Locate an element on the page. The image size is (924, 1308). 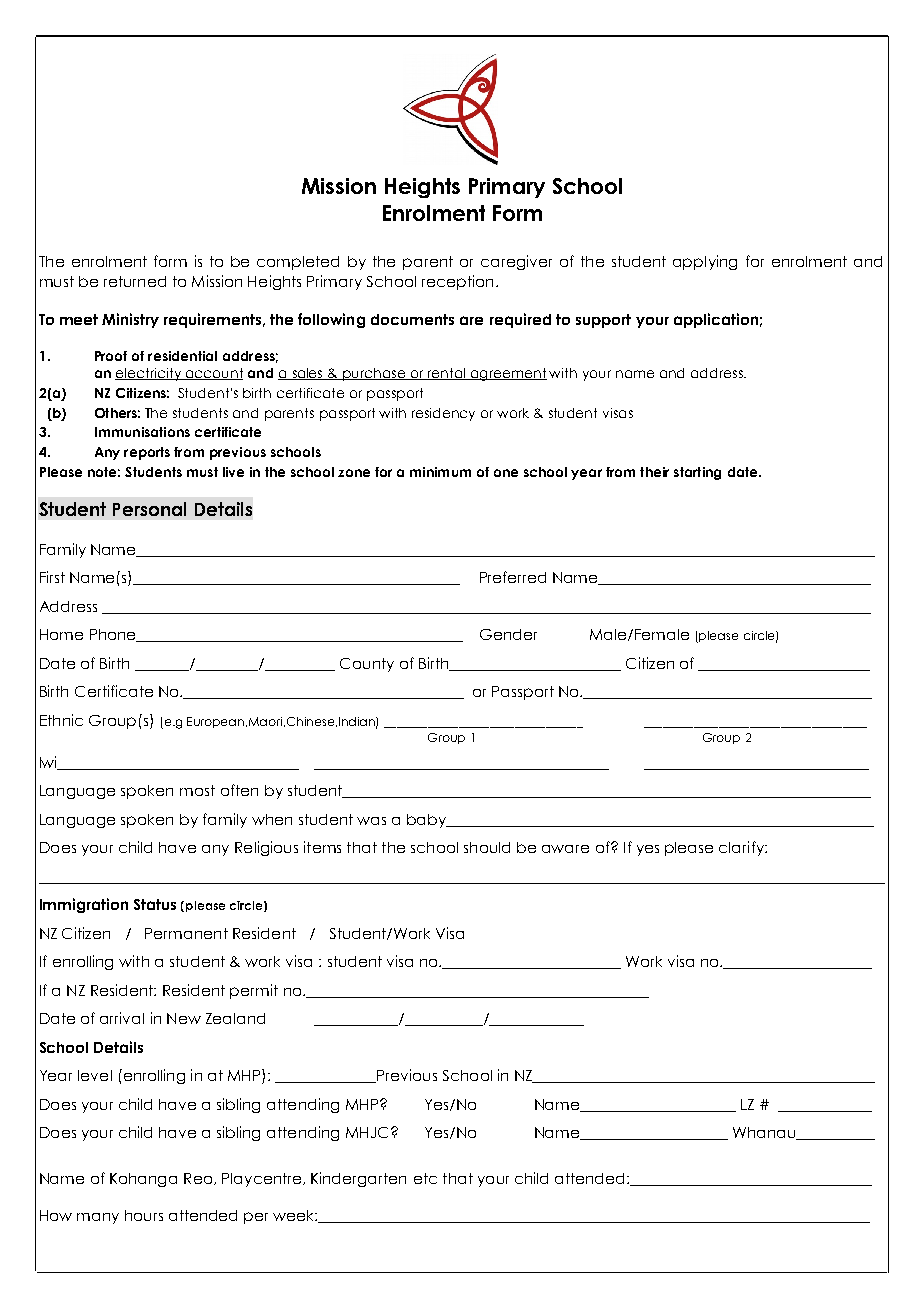
clarify is located at coordinates (742, 848).
